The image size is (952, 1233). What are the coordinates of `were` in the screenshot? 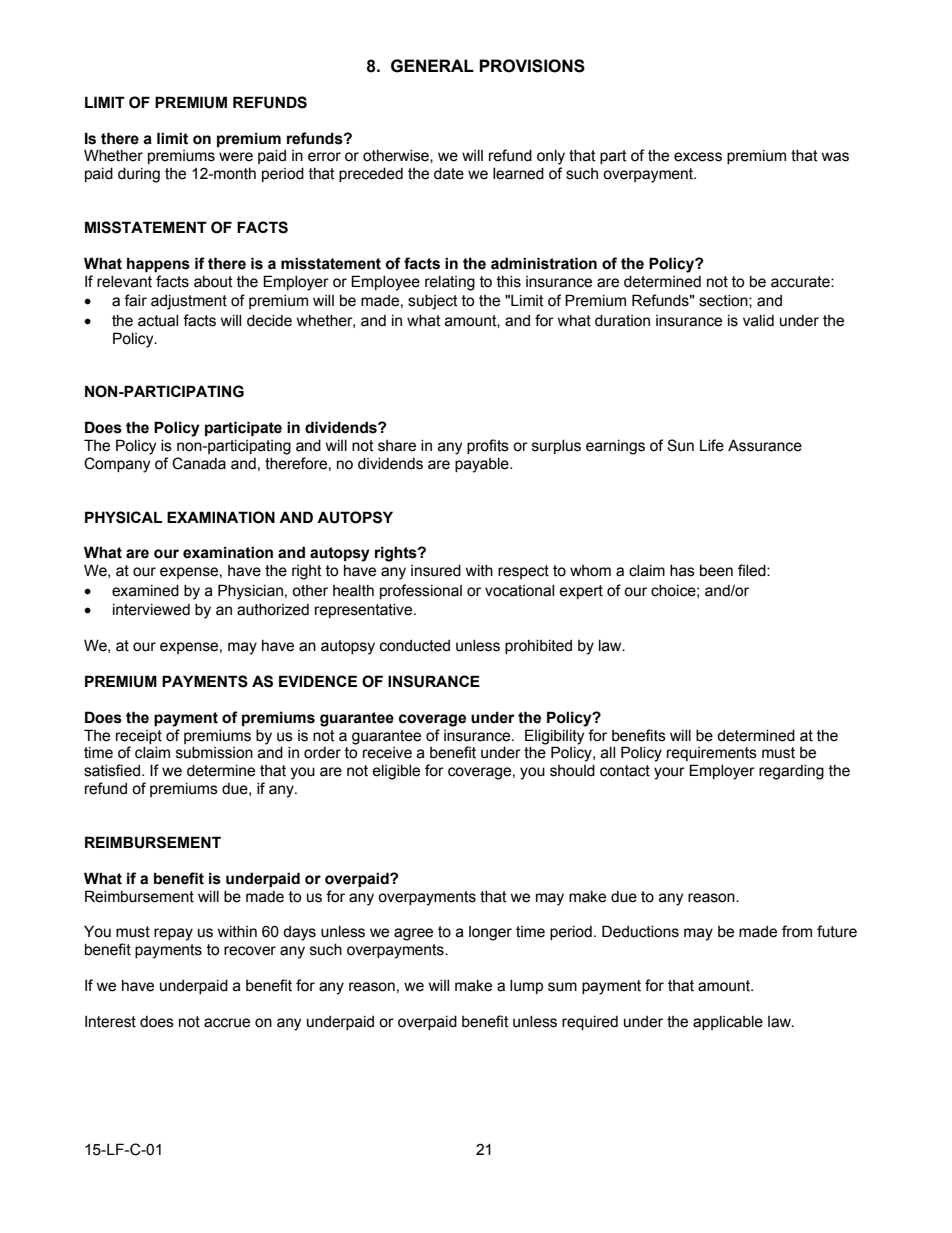 It's located at (236, 157).
